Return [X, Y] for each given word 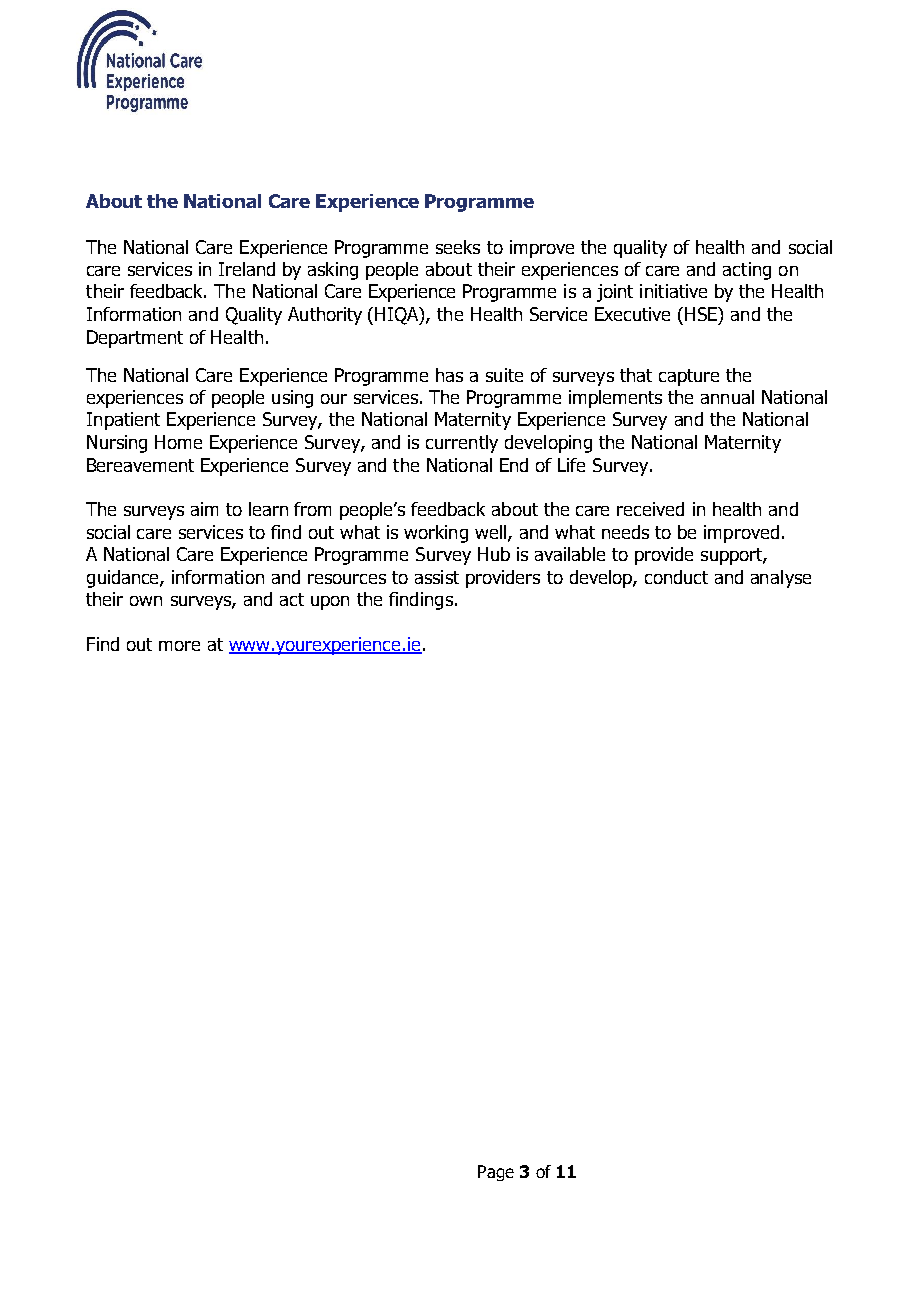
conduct [676, 577]
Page [496, 1173]
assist [437, 577]
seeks [458, 247]
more [179, 646]
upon [330, 603]
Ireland [247, 269]
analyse [781, 579]
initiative [673, 291]
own [146, 601]
